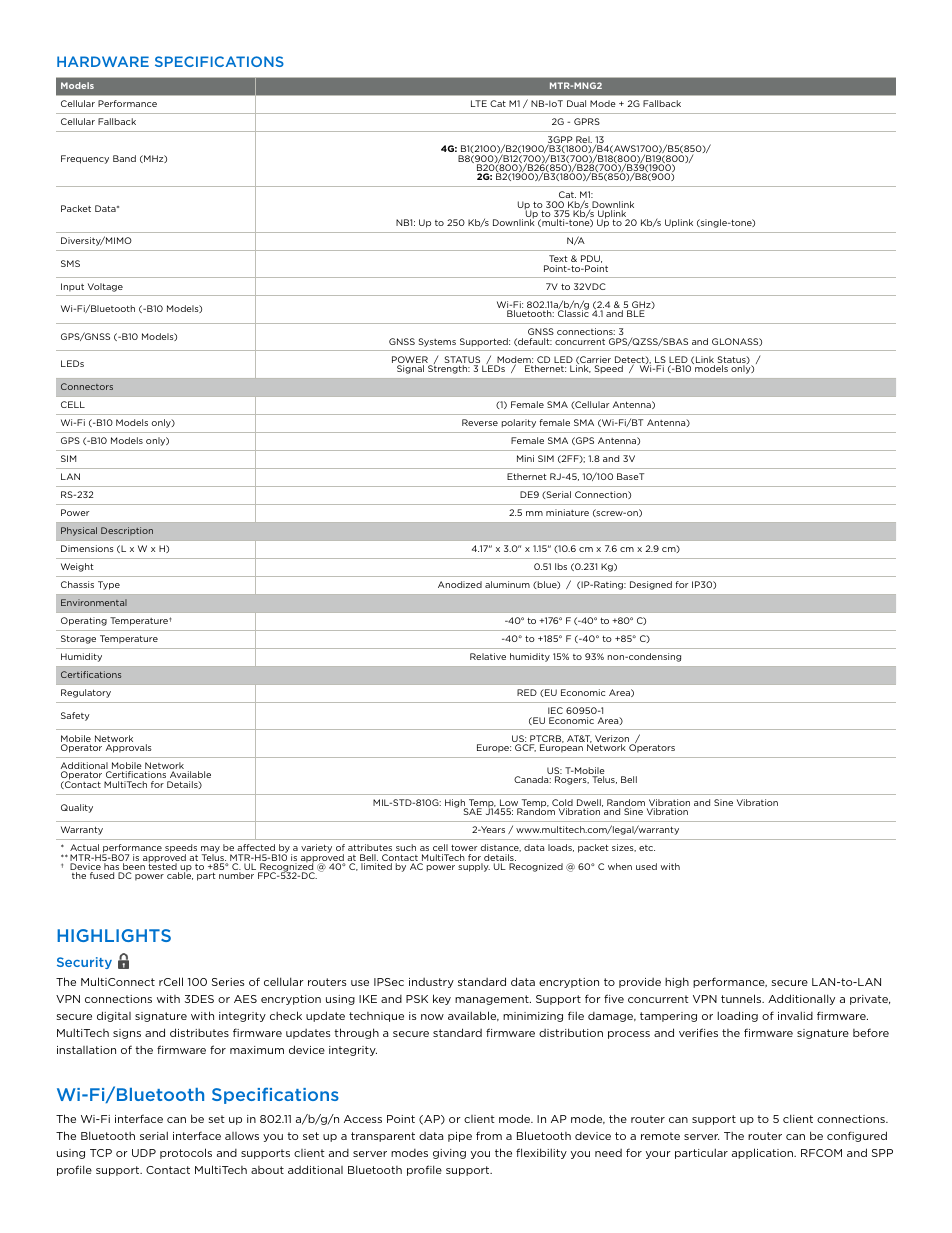  Describe the element at coordinates (587, 121) in the document. I see `GPRS` at that location.
